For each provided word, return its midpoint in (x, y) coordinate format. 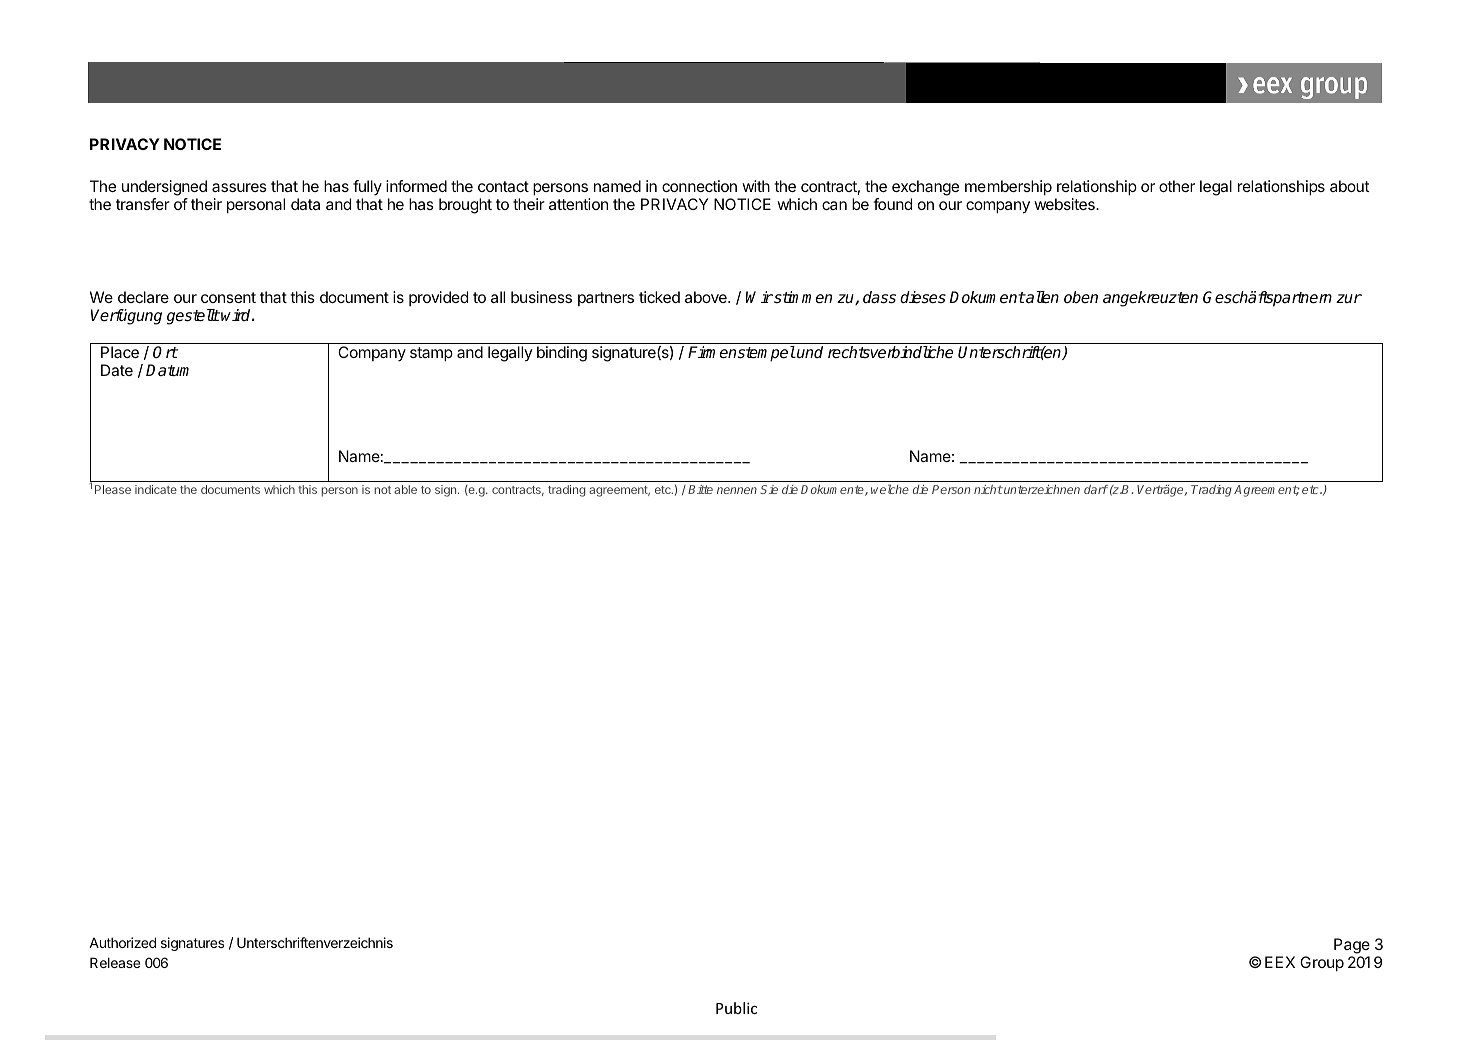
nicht (988, 489)
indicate (156, 489)
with (756, 186)
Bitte (700, 489)
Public (736, 1008)
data (305, 204)
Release (115, 962)
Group (1322, 964)
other (1177, 186)
